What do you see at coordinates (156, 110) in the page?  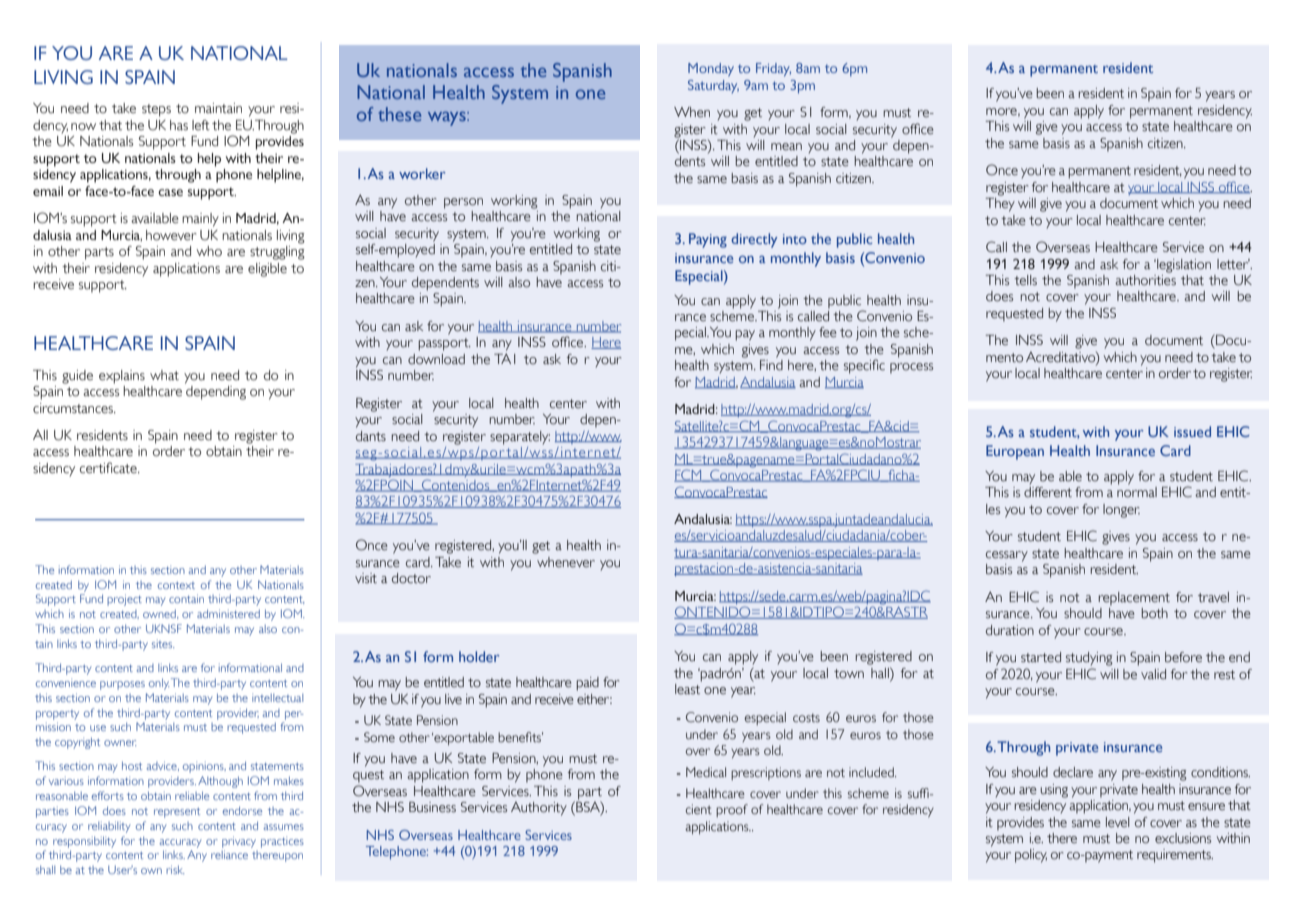 I see `steps` at bounding box center [156, 110].
